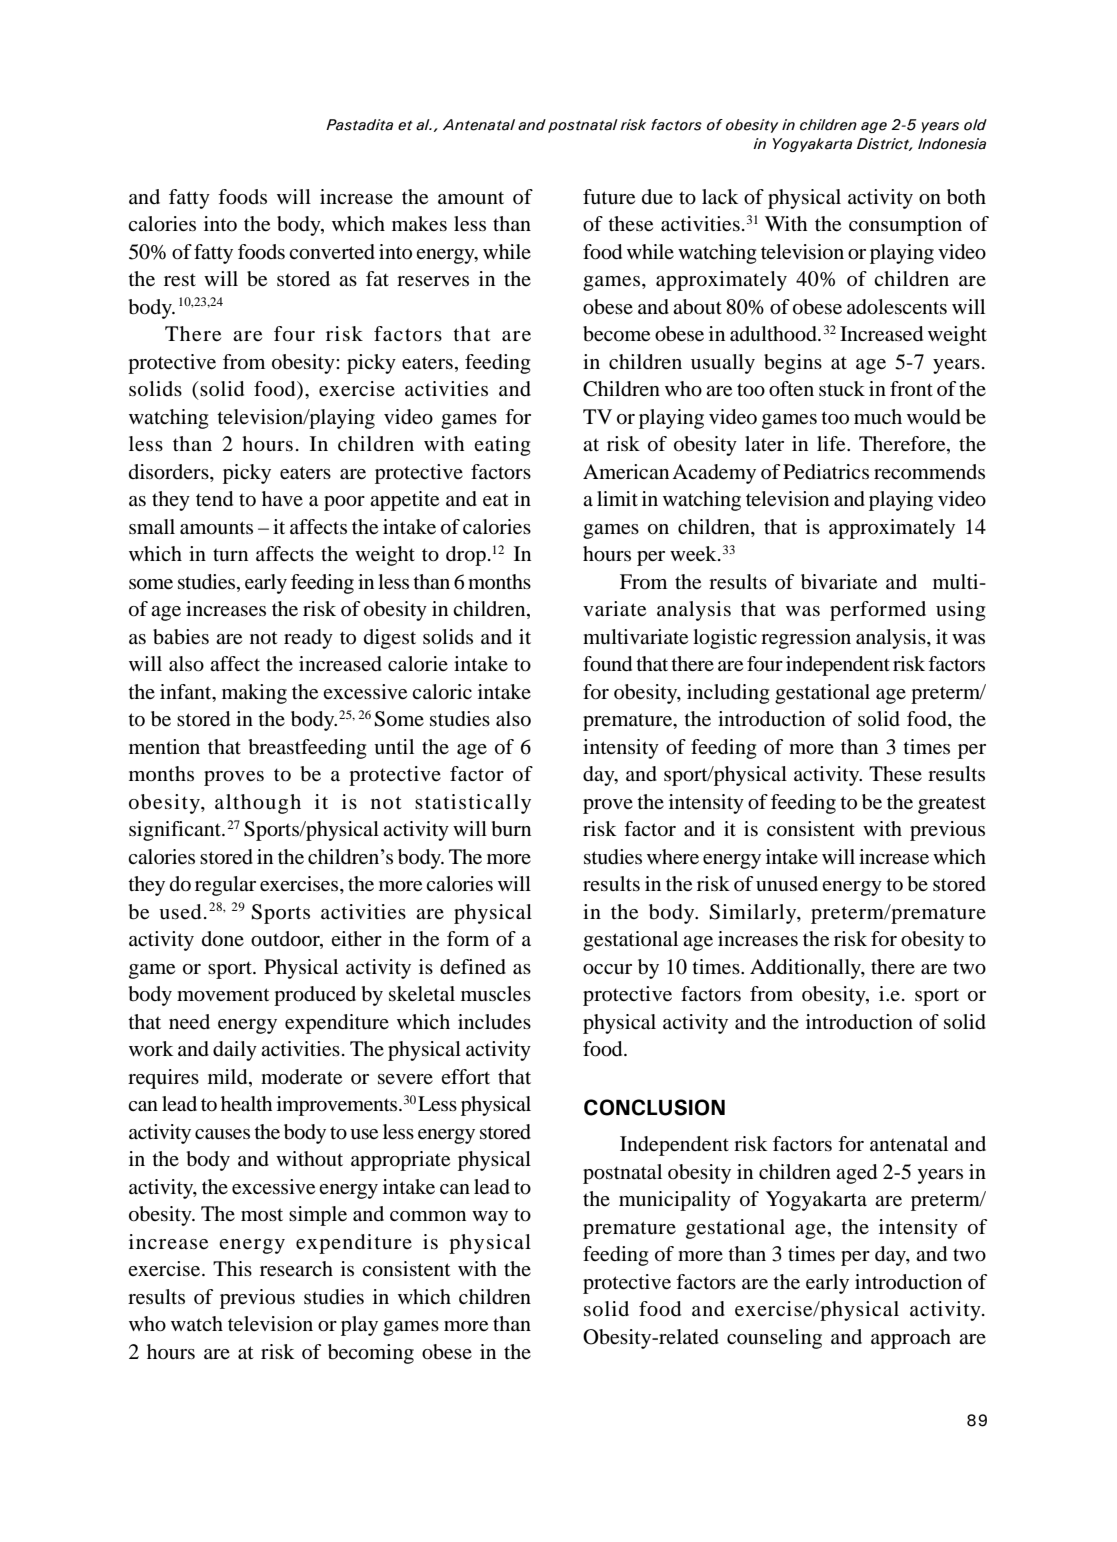  What do you see at coordinates (332, 252) in the screenshot?
I see `converted` at bounding box center [332, 252].
